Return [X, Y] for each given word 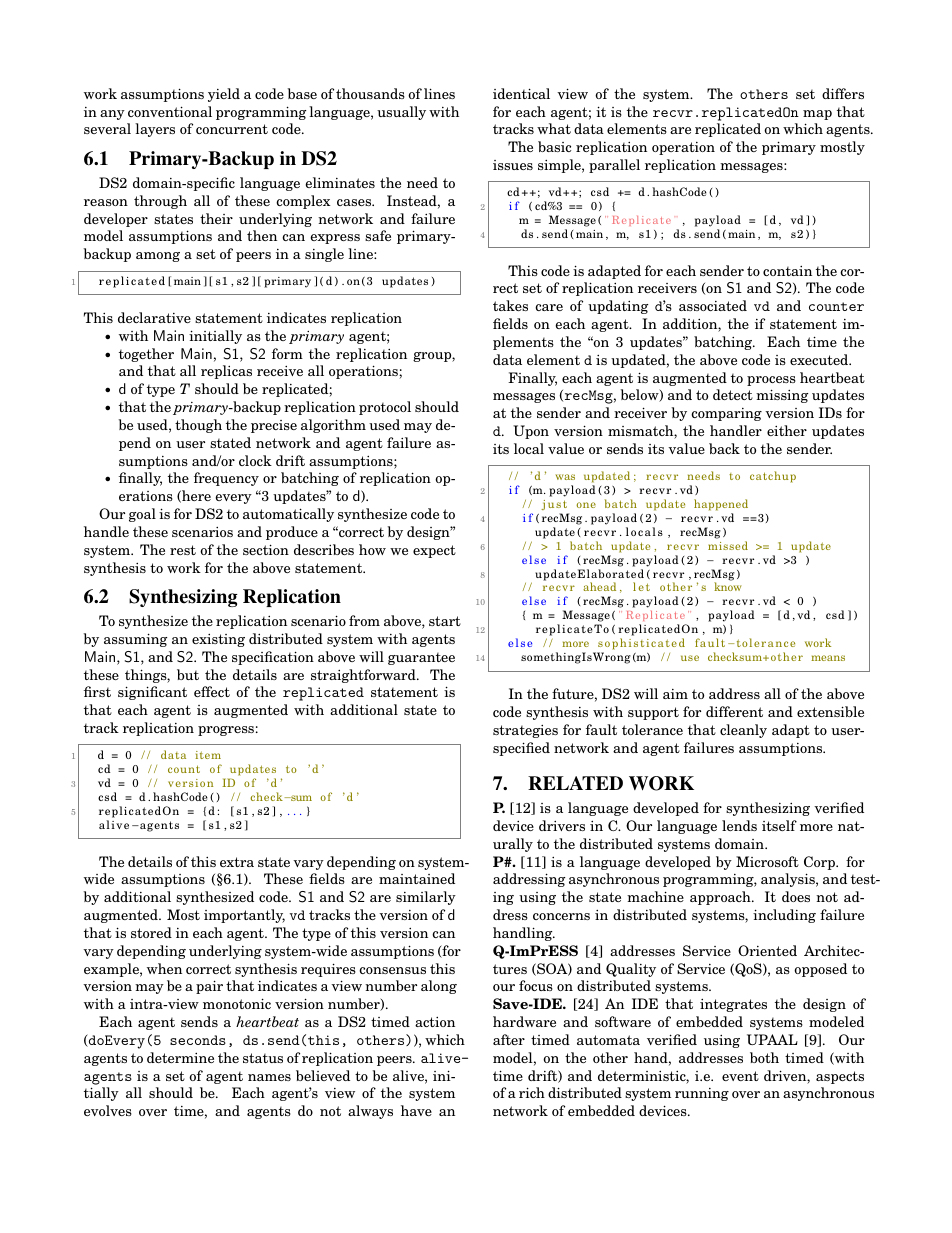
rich [532, 1092]
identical [521, 93]
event [740, 1076]
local [529, 448]
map [817, 115]
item [208, 755]
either [787, 430]
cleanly [743, 731]
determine [180, 1057]
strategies [525, 731]
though [198, 426]
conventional [170, 111]
